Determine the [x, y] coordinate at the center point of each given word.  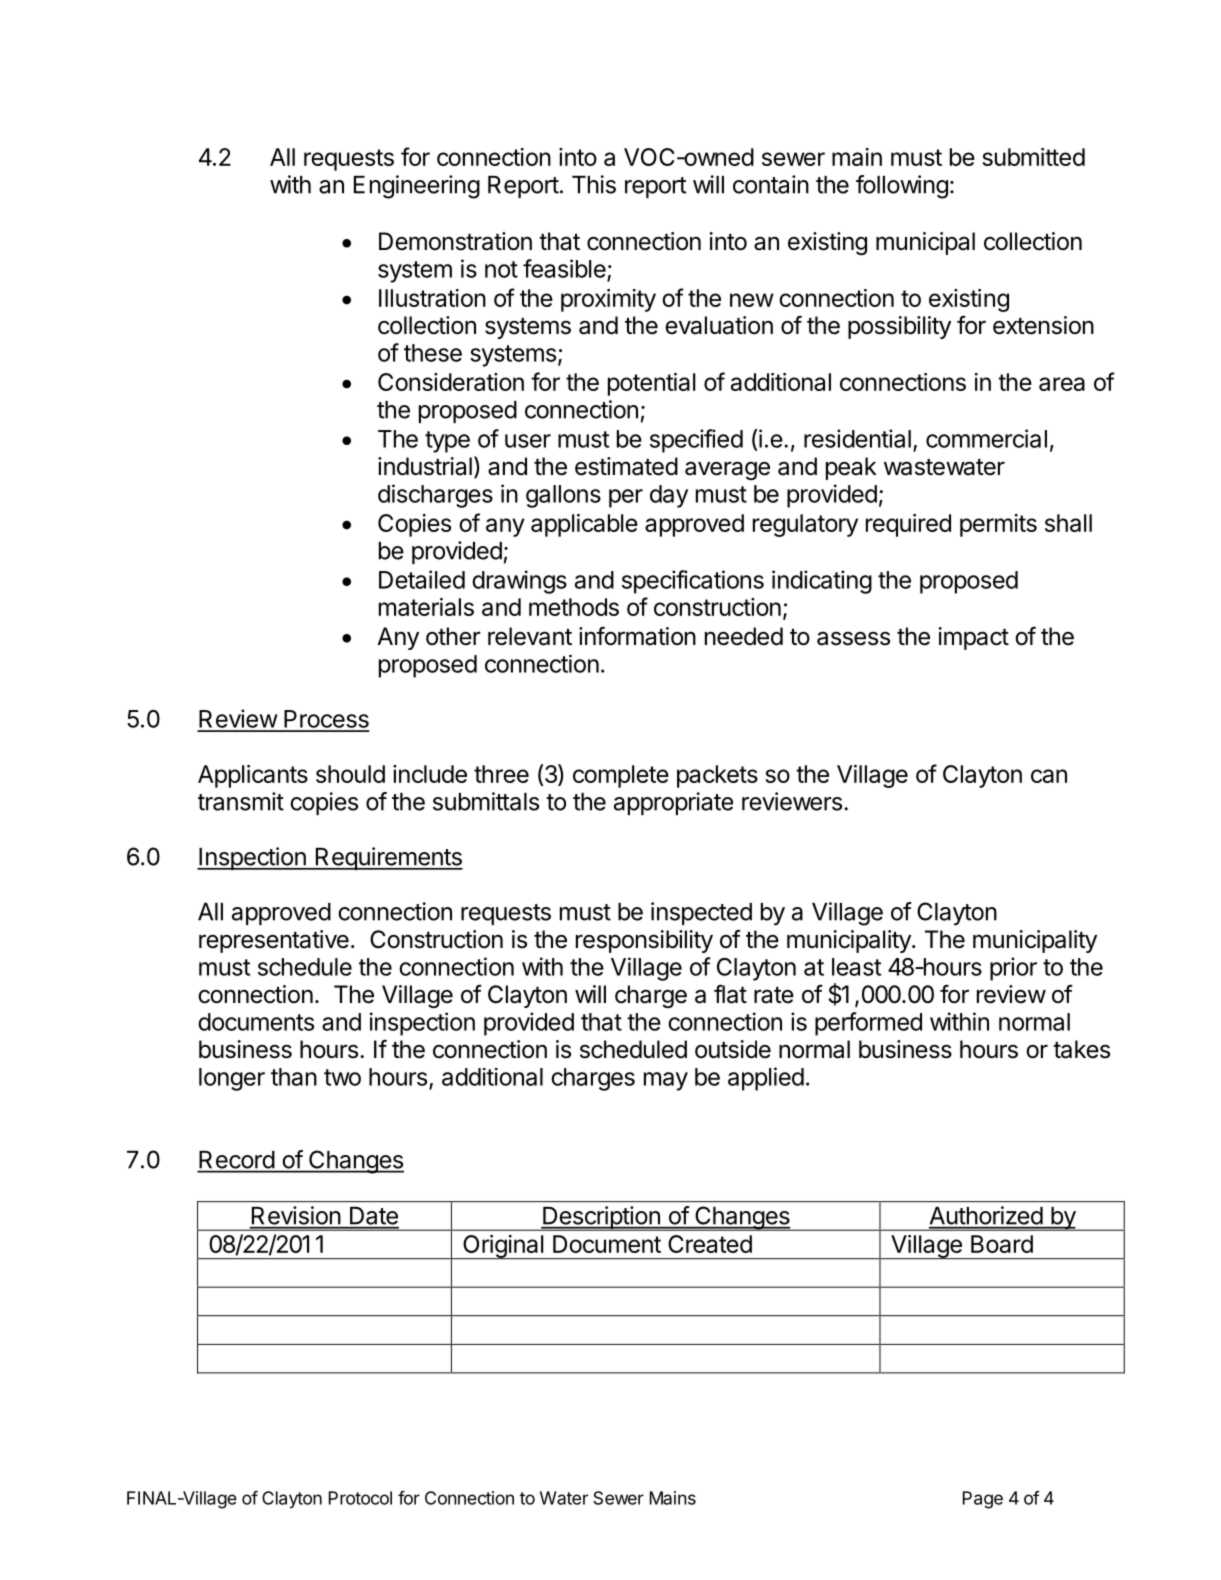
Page [983, 1500]
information [637, 636]
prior [1013, 969]
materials [426, 607]
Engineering [417, 187]
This [594, 184]
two [342, 1077]
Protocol [360, 1498]
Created [710, 1244]
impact [974, 638]
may [666, 1081]
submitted [1033, 157]
